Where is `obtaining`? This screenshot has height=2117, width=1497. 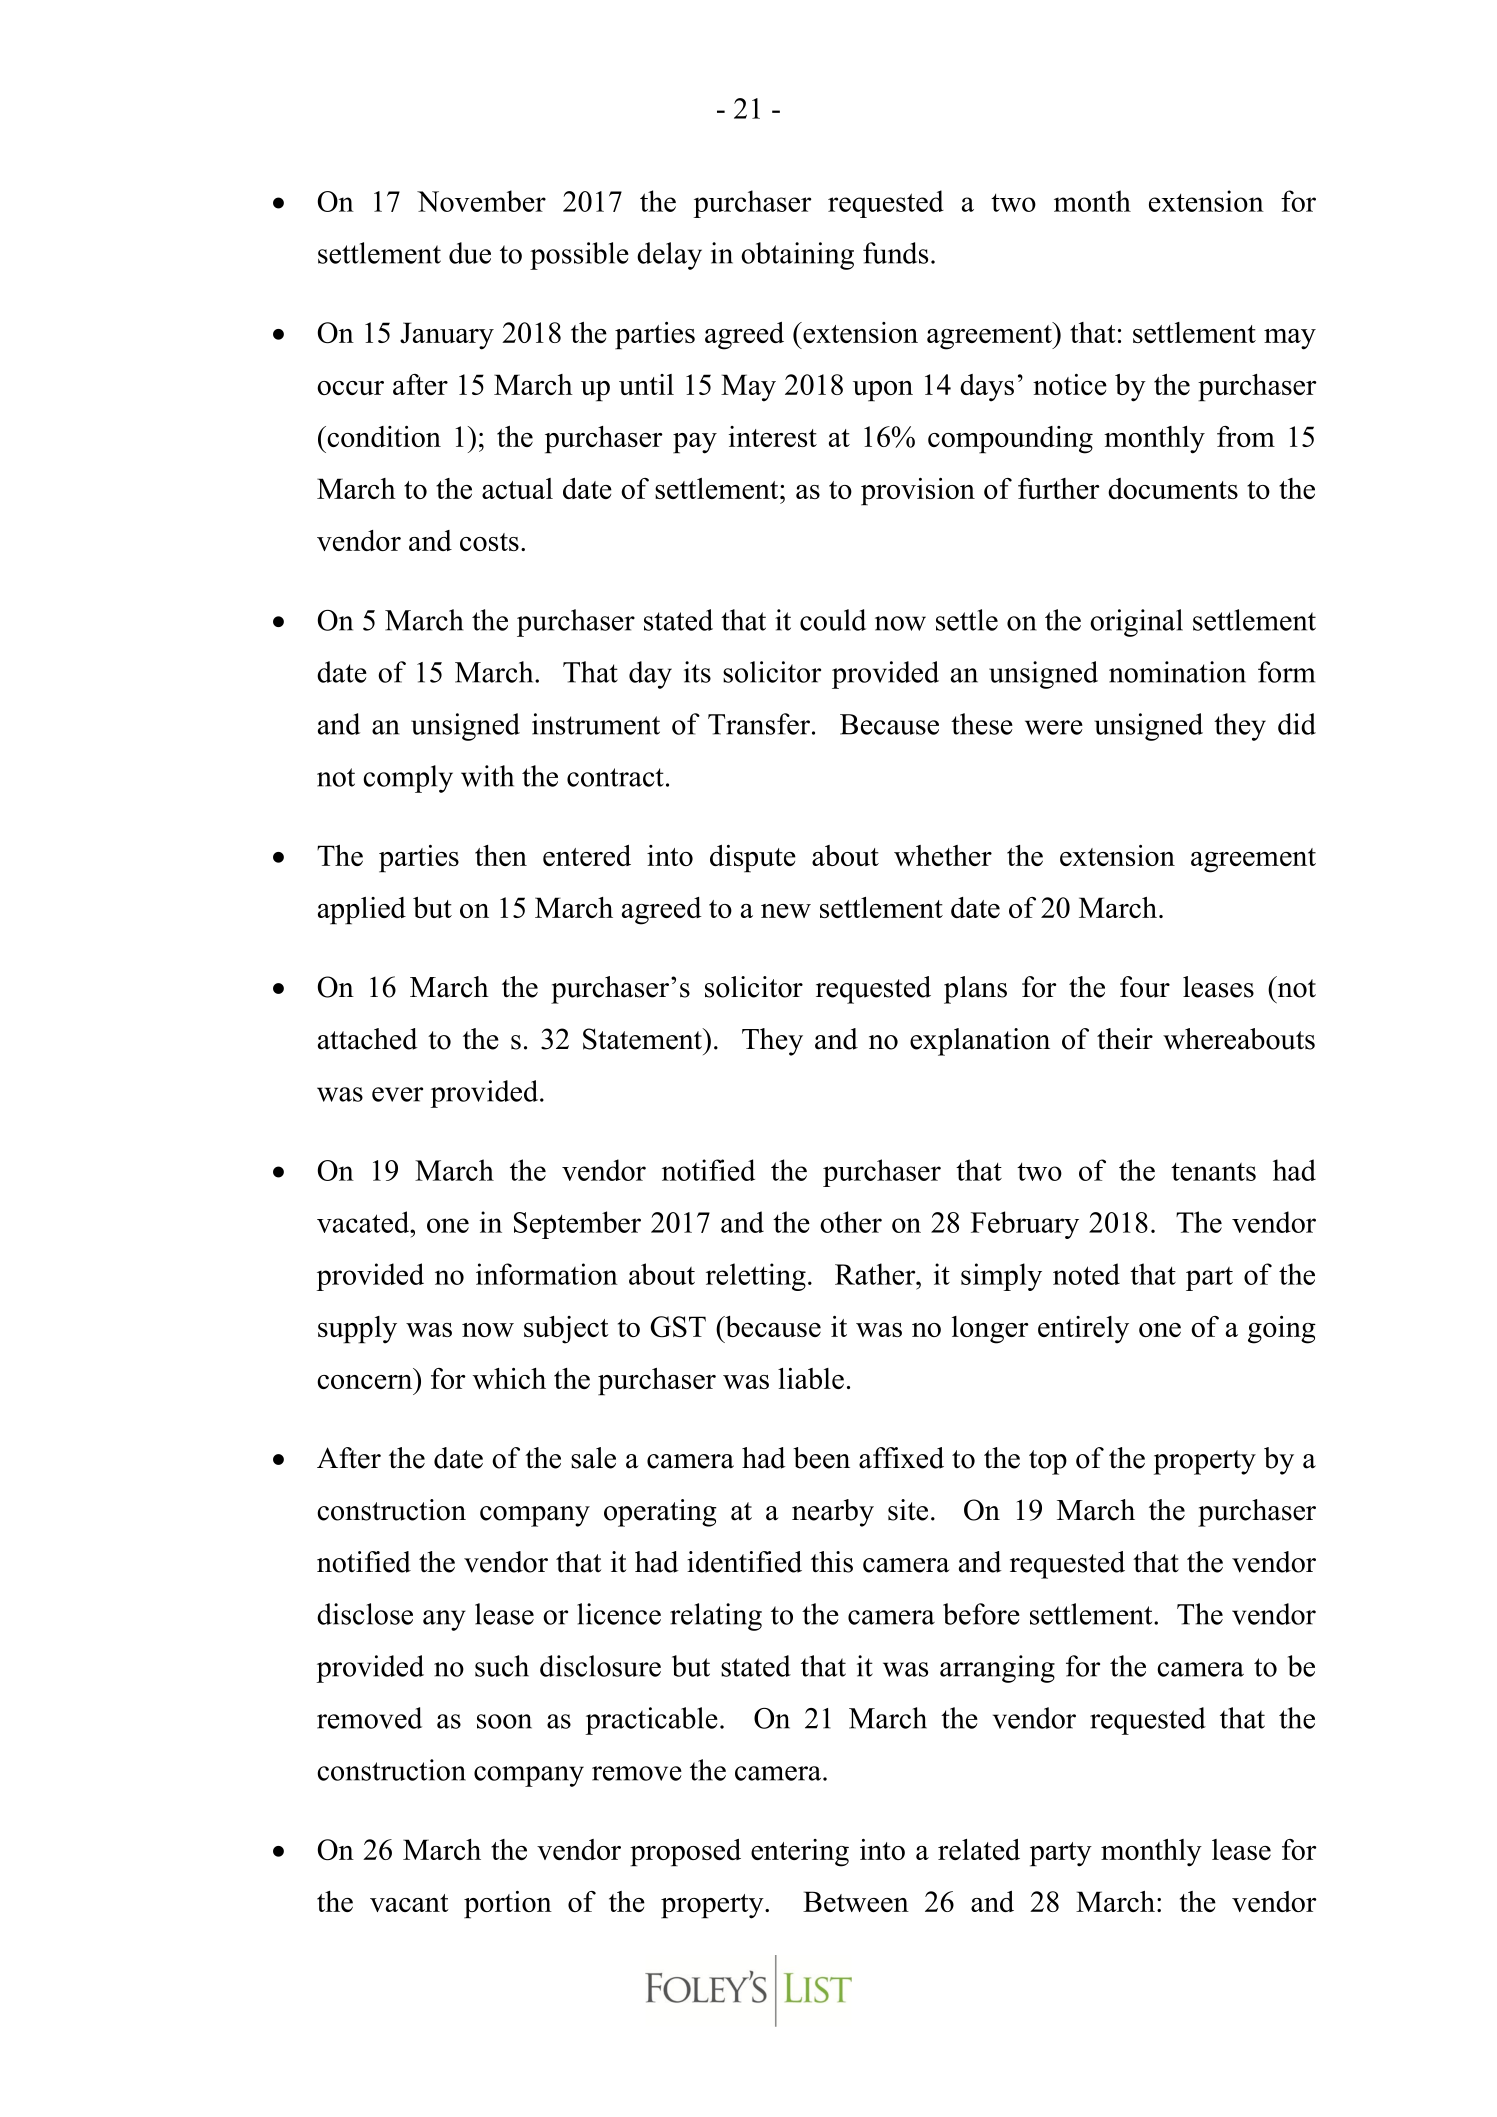
obtaining is located at coordinates (797, 256).
